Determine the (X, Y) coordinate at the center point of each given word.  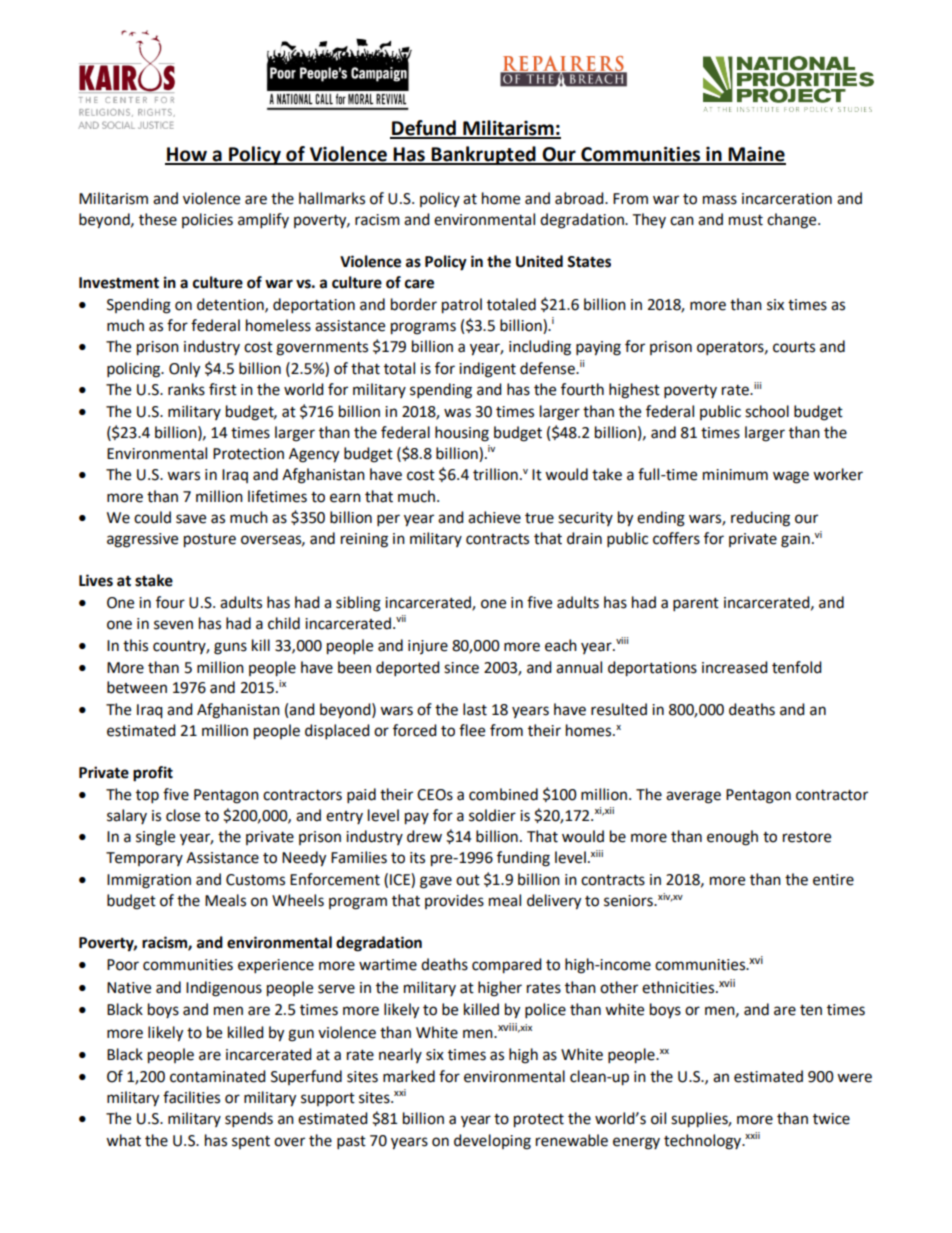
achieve (494, 517)
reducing (760, 519)
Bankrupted (483, 155)
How (187, 155)
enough (732, 838)
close (183, 815)
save (191, 519)
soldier (492, 815)
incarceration (787, 199)
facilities (191, 1097)
